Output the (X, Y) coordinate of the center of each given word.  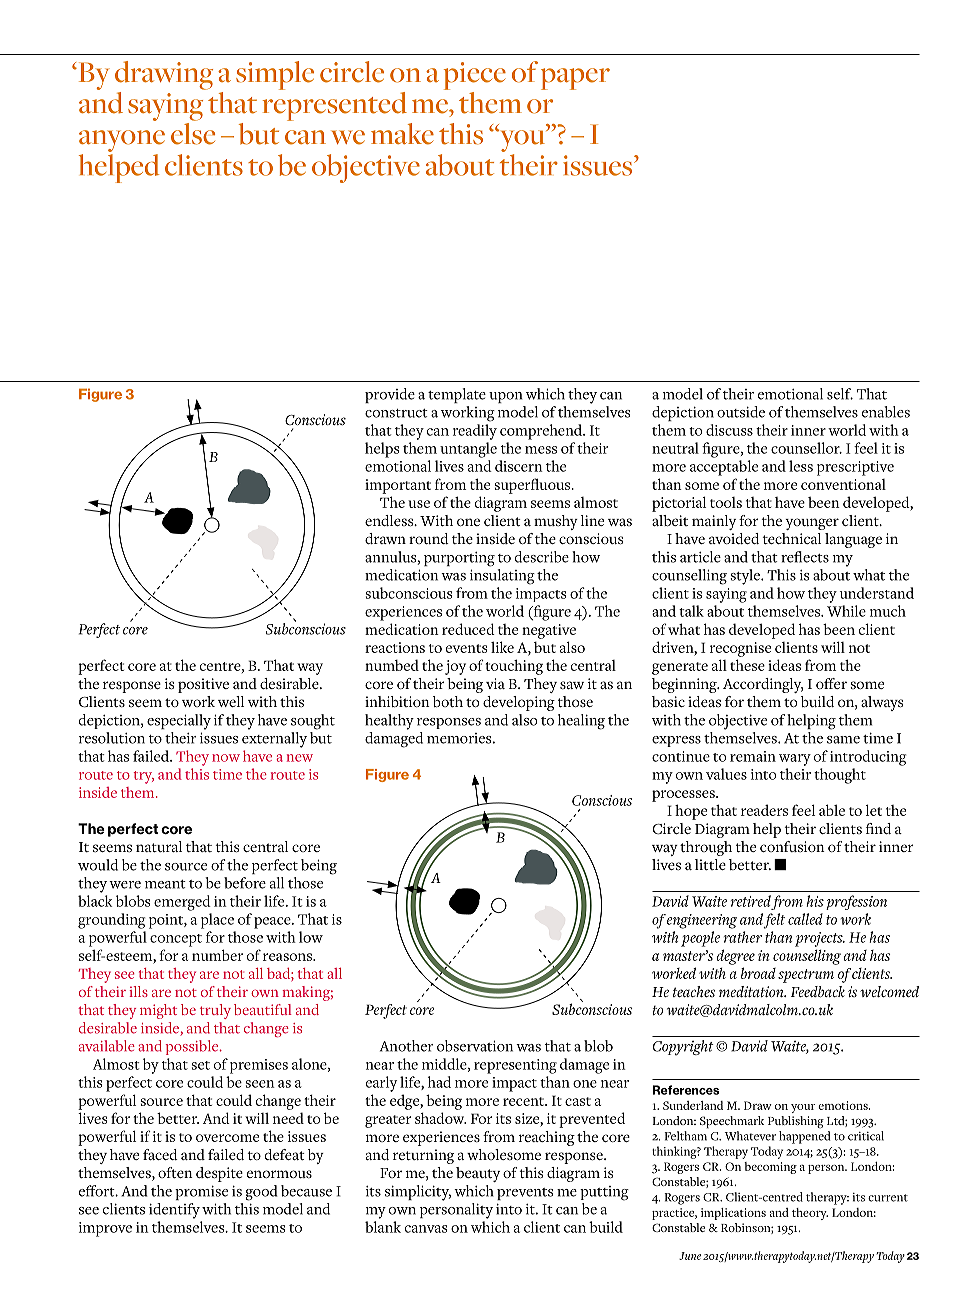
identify (174, 1211)
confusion (792, 846)
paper (575, 79)
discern (519, 466)
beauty (478, 1174)
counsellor (806, 448)
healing (581, 722)
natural (159, 846)
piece (475, 76)
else (193, 134)
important (398, 486)
